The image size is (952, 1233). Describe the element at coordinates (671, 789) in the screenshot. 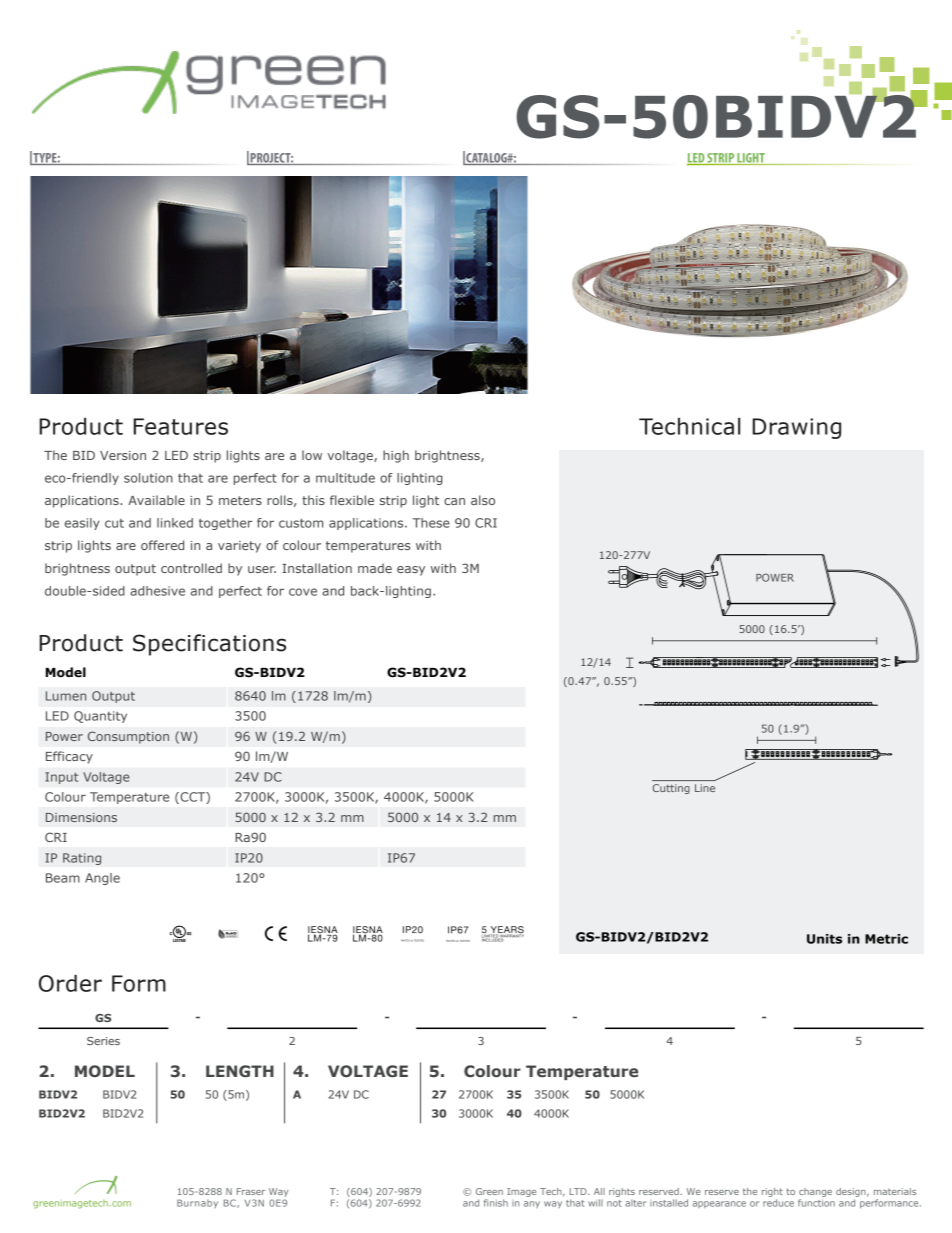

I see `Cutting` at that location.
